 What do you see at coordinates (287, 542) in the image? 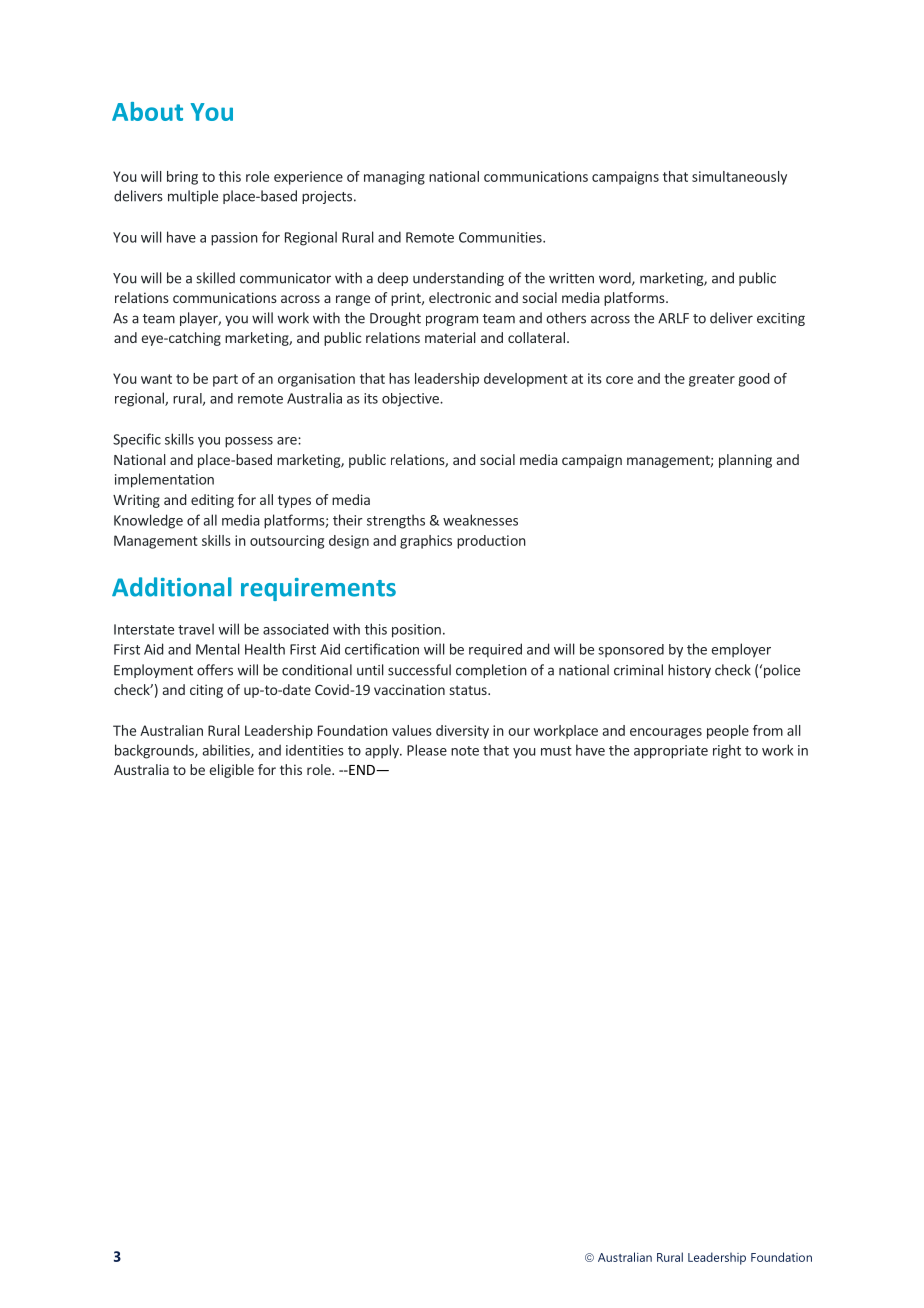
I see `outsourcing` at bounding box center [287, 542].
